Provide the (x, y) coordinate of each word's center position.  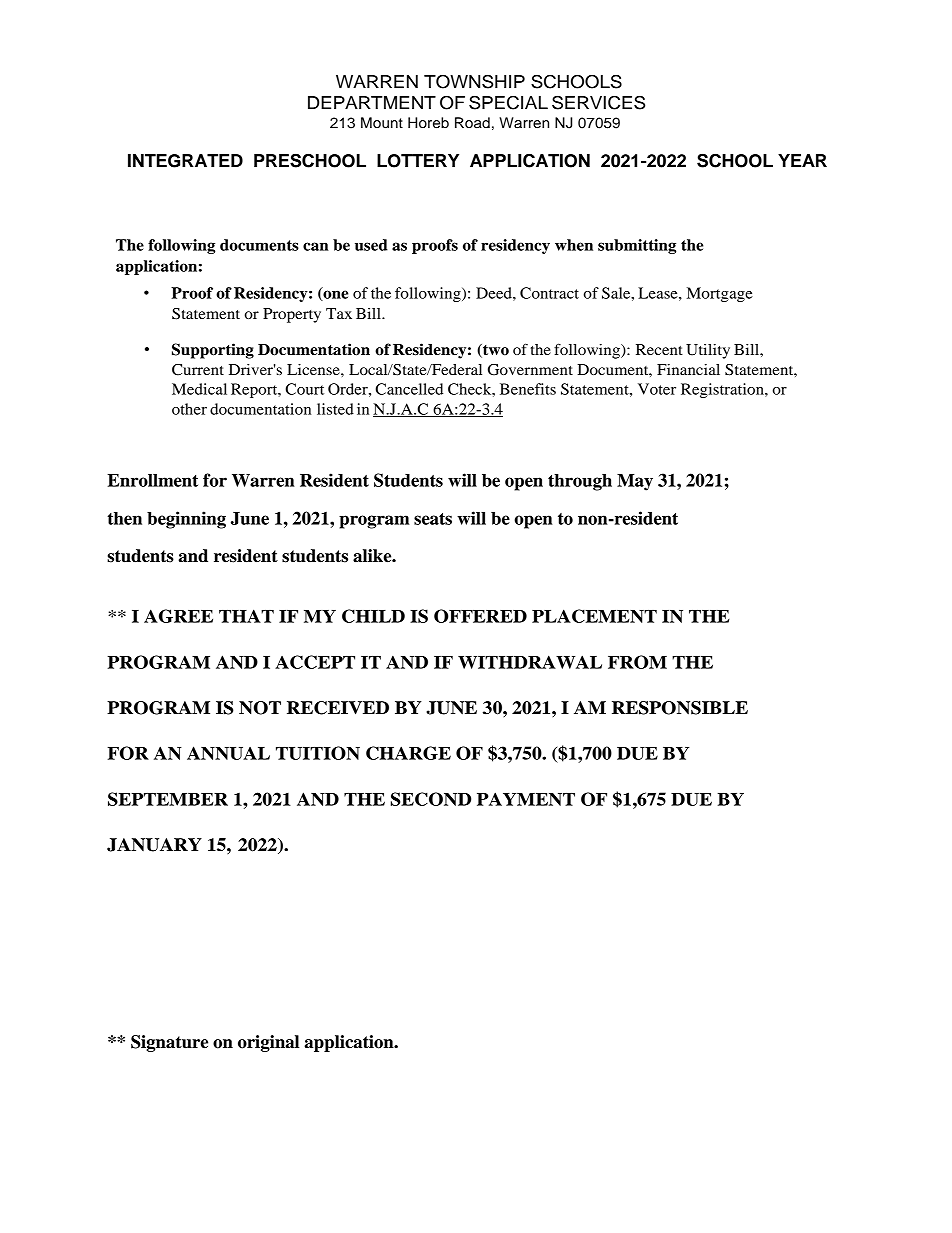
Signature (169, 1043)
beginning (186, 520)
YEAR (802, 160)
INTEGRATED (185, 161)
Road (472, 123)
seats (433, 519)
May (635, 482)
